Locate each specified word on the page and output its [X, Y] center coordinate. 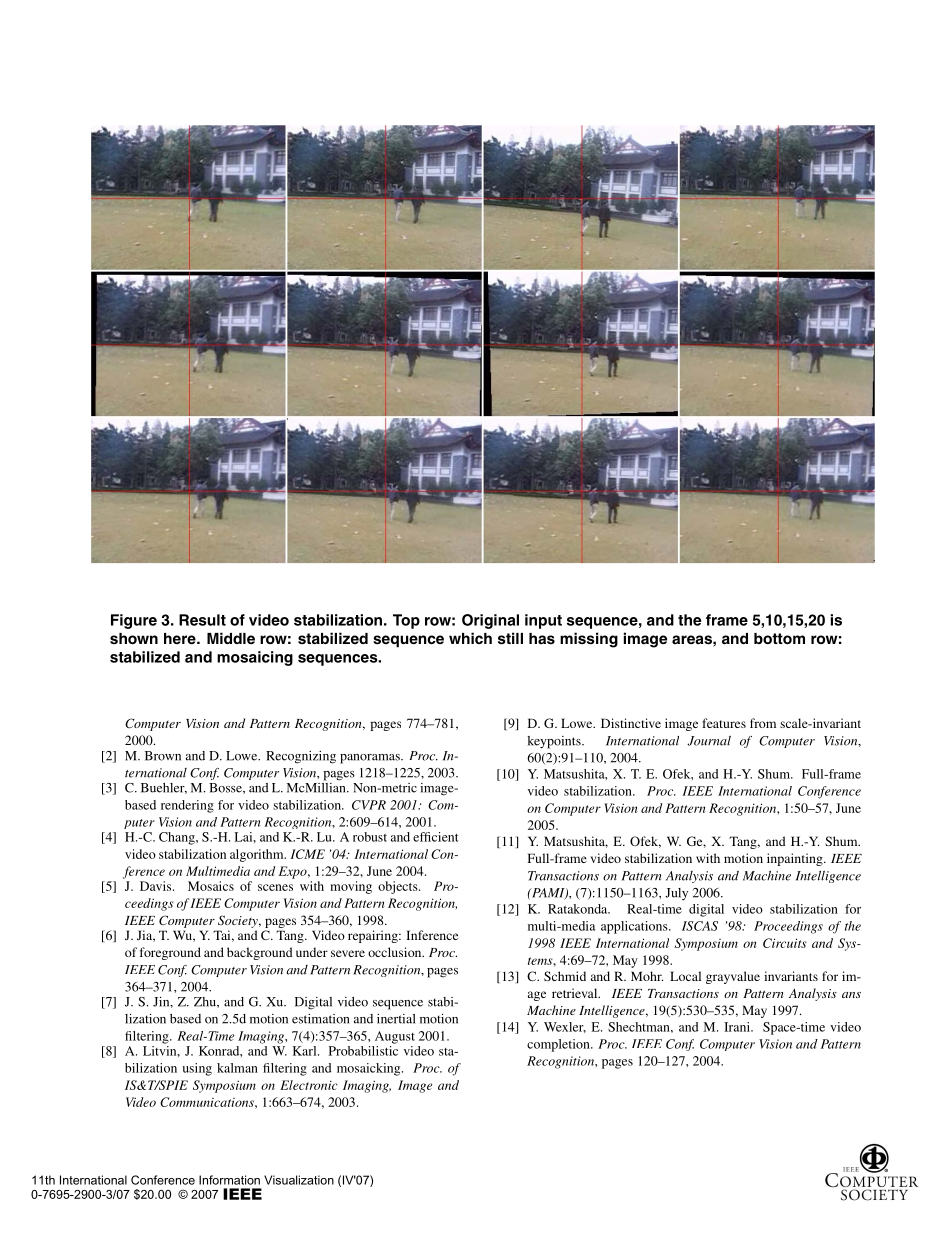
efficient [436, 837]
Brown [163, 756]
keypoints [555, 742]
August [395, 1037]
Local [685, 976]
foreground [170, 953]
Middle [231, 638]
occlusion [396, 952]
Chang [178, 838]
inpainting [796, 859]
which [470, 638]
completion [559, 1045]
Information [229, 1180]
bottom [779, 638]
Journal [709, 741]
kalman [237, 1068]
